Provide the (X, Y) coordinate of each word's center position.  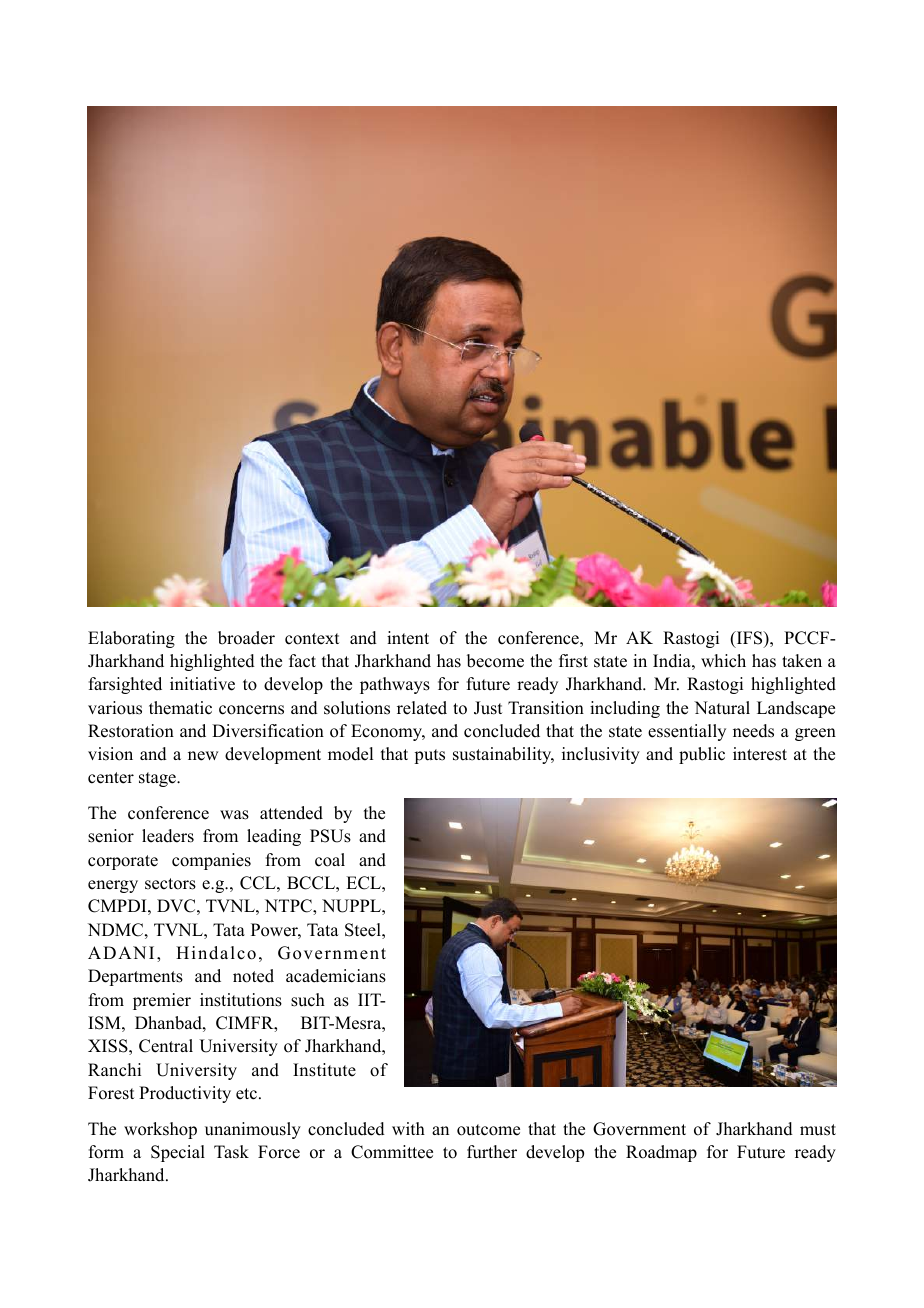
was (234, 815)
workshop (160, 1130)
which (723, 661)
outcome (488, 1130)
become (495, 661)
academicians (336, 976)
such (308, 1000)
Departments (135, 977)
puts (429, 756)
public (702, 755)
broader (246, 638)
